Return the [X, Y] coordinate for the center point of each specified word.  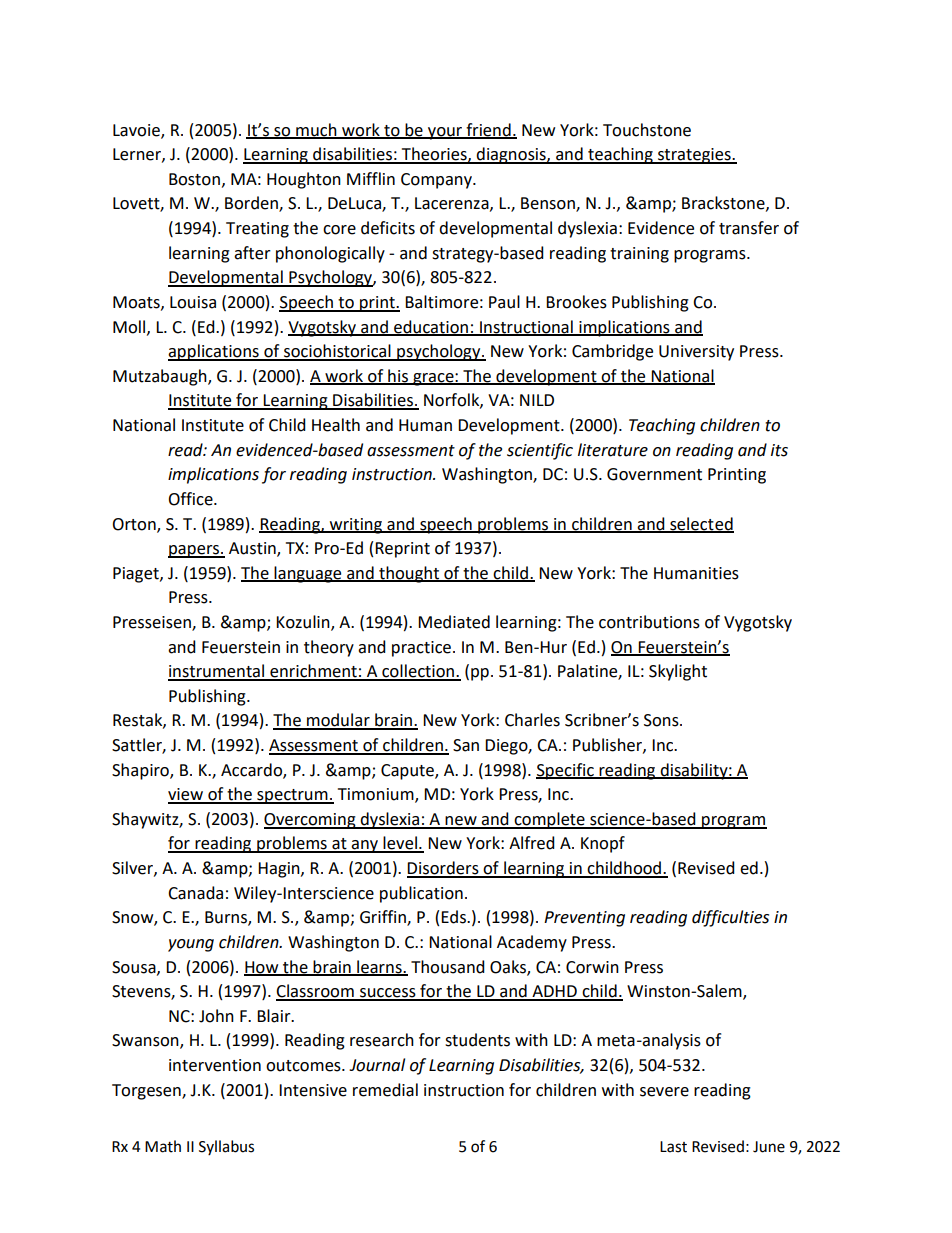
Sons [662, 720]
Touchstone [647, 130]
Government [654, 474]
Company [437, 181]
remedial [385, 1090]
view [186, 795]
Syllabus [226, 1147]
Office [191, 499]
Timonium [377, 795]
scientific [540, 451]
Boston [194, 179]
